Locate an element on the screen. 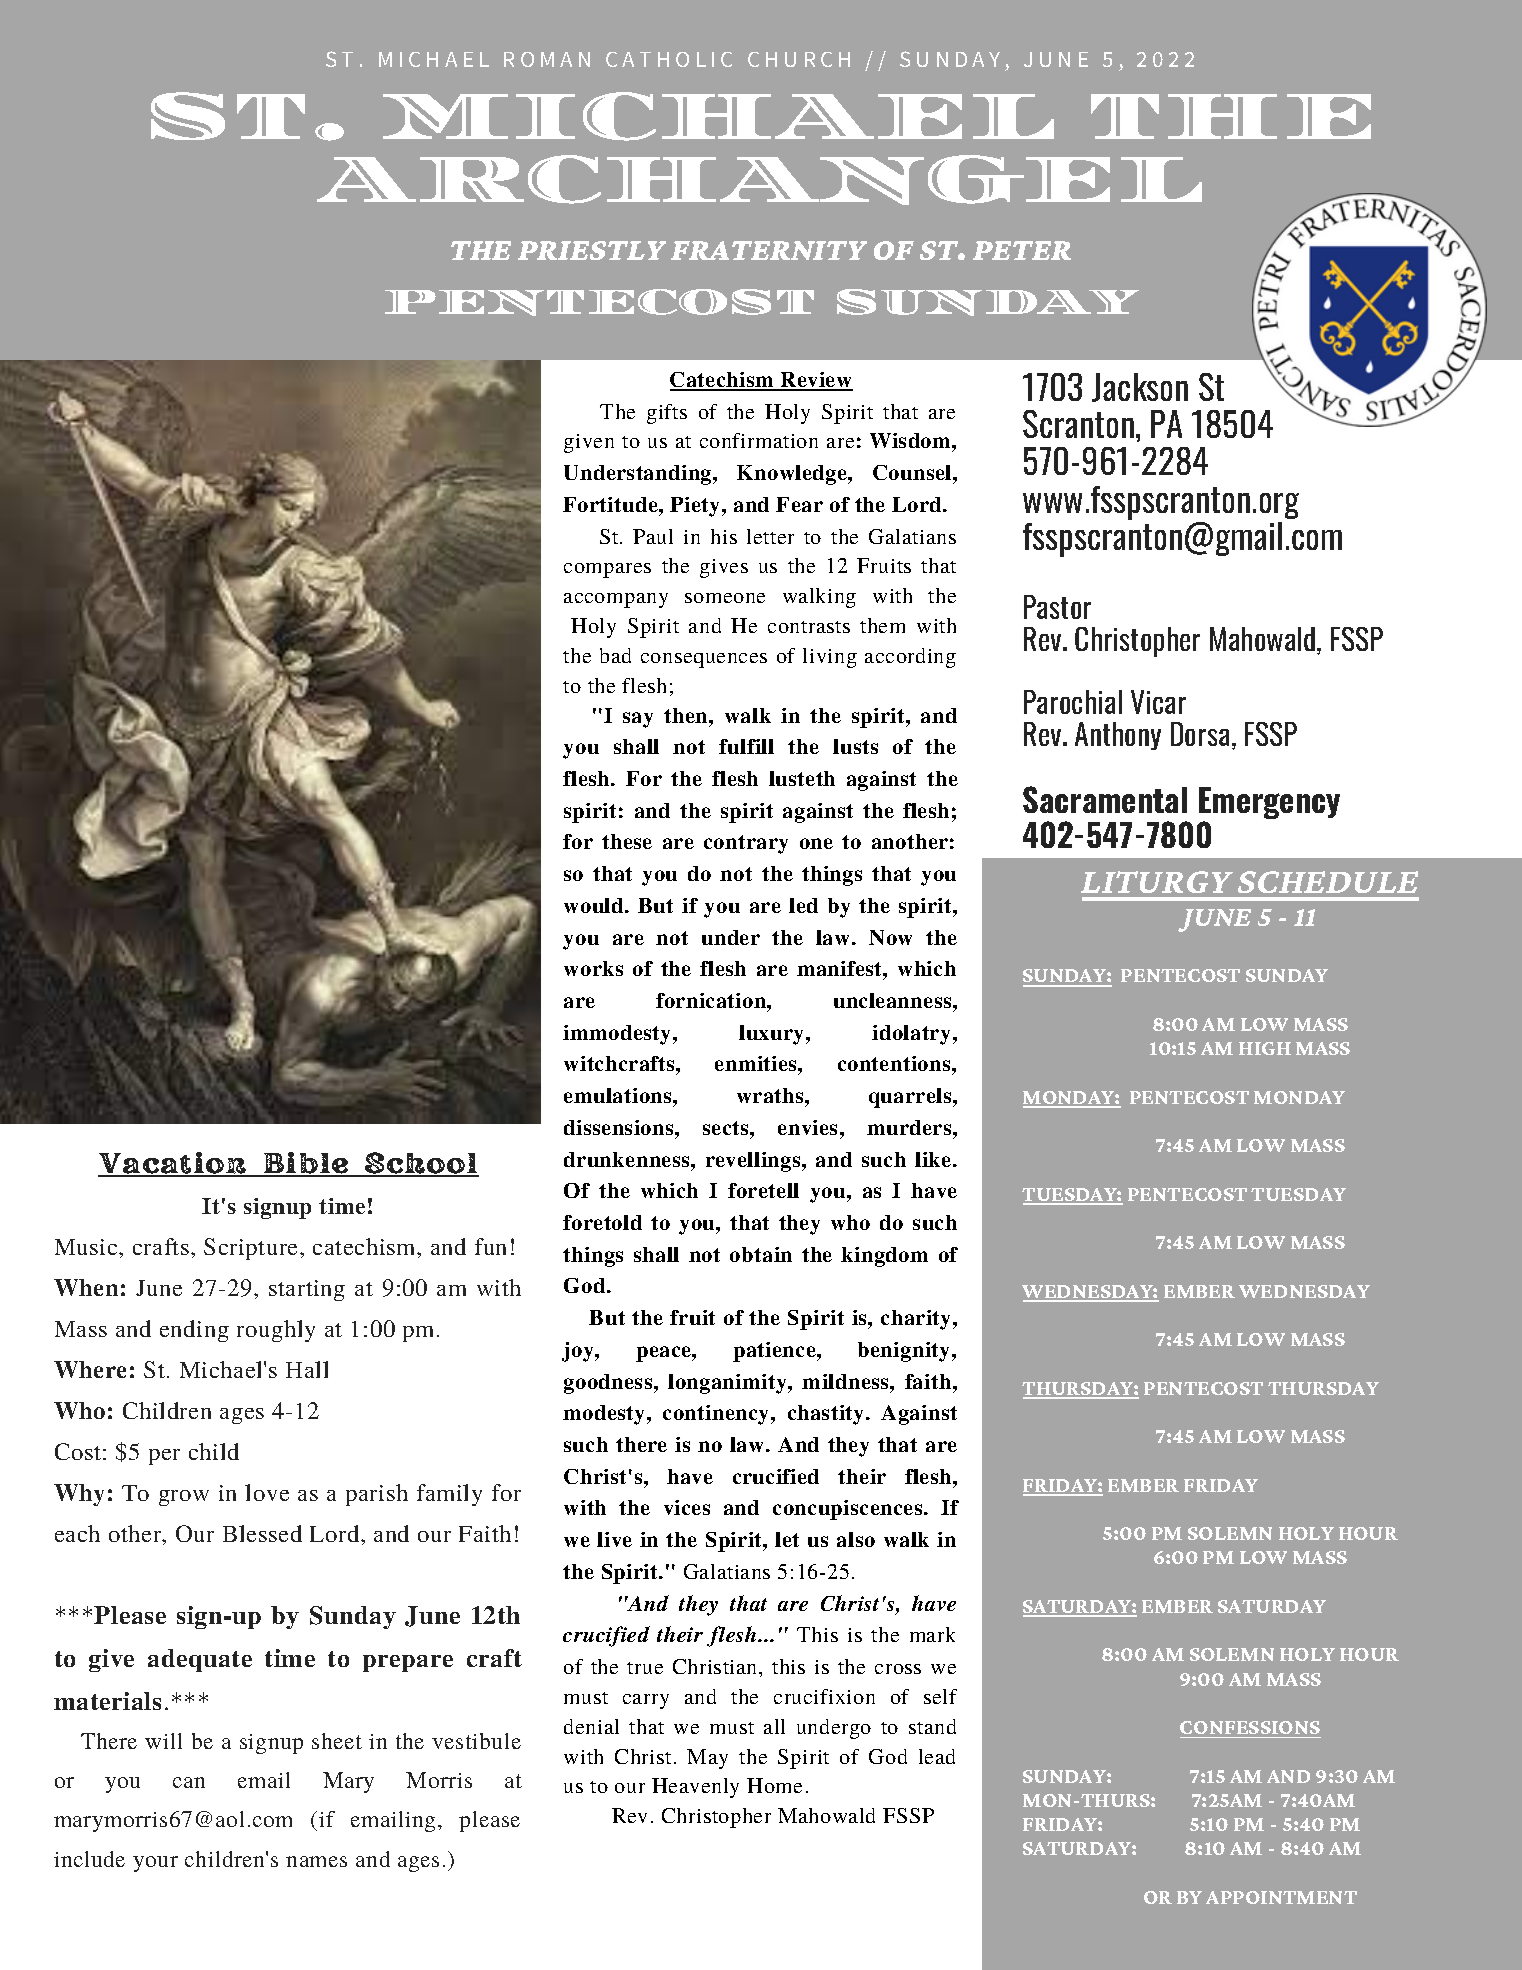 Image resolution: width=1522 pixels, height=1970 pixels. your is located at coordinates (155, 1864).
